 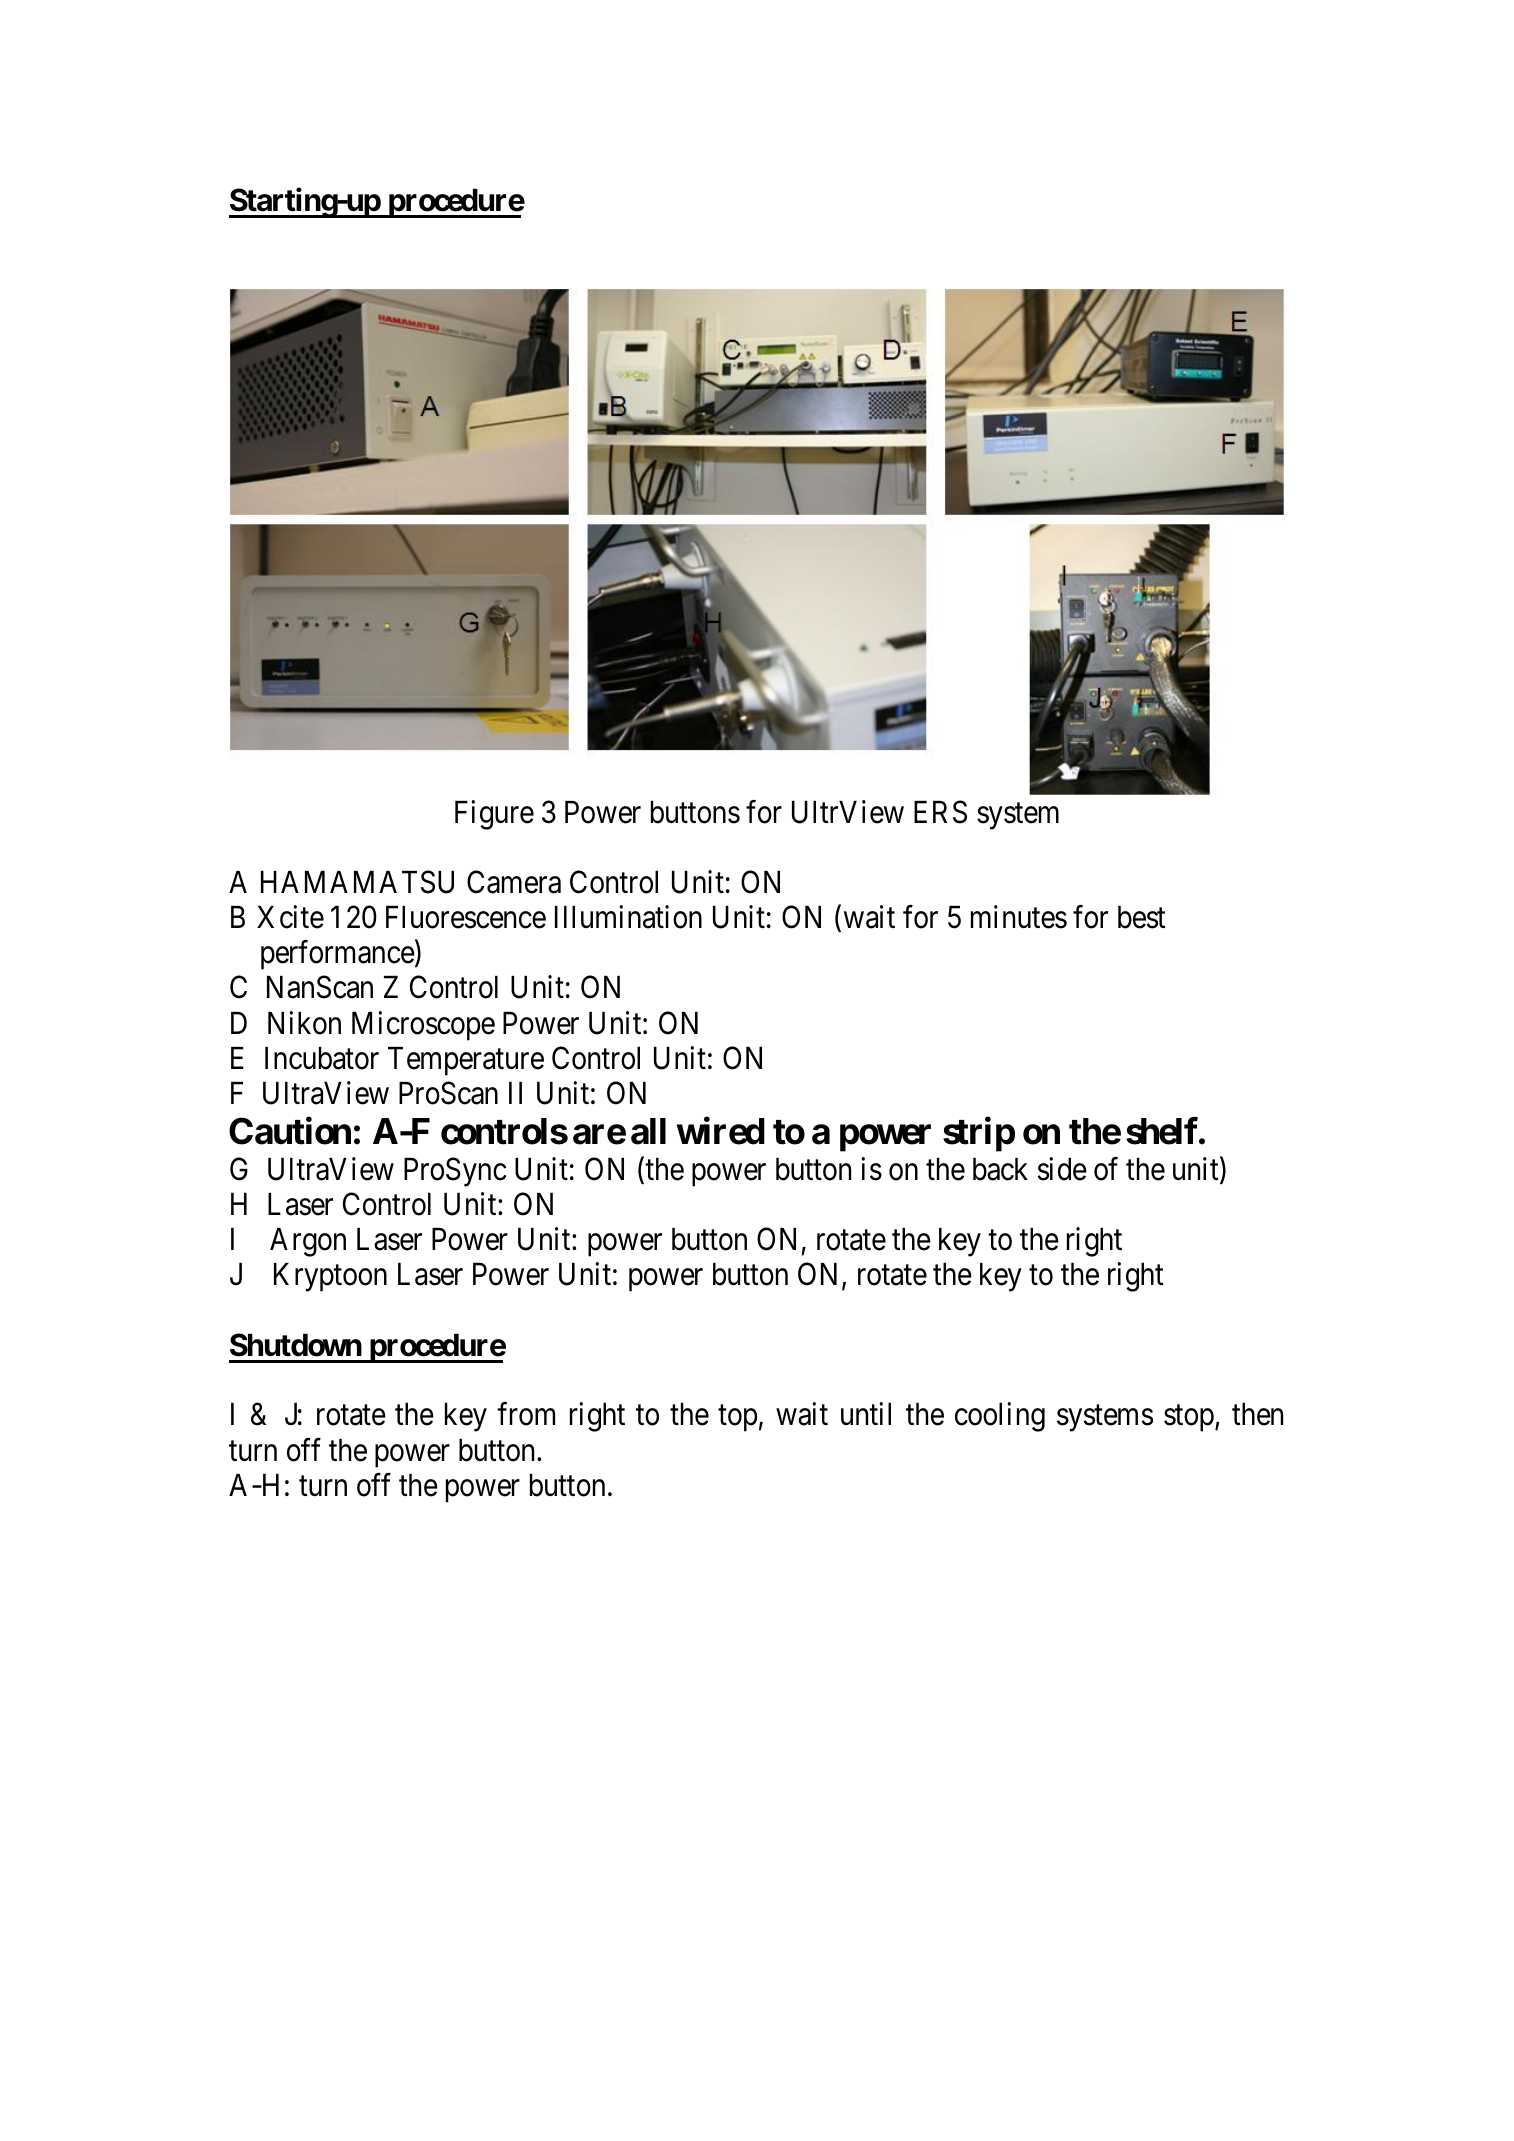 I want to click on wired, so click(x=721, y=1131).
